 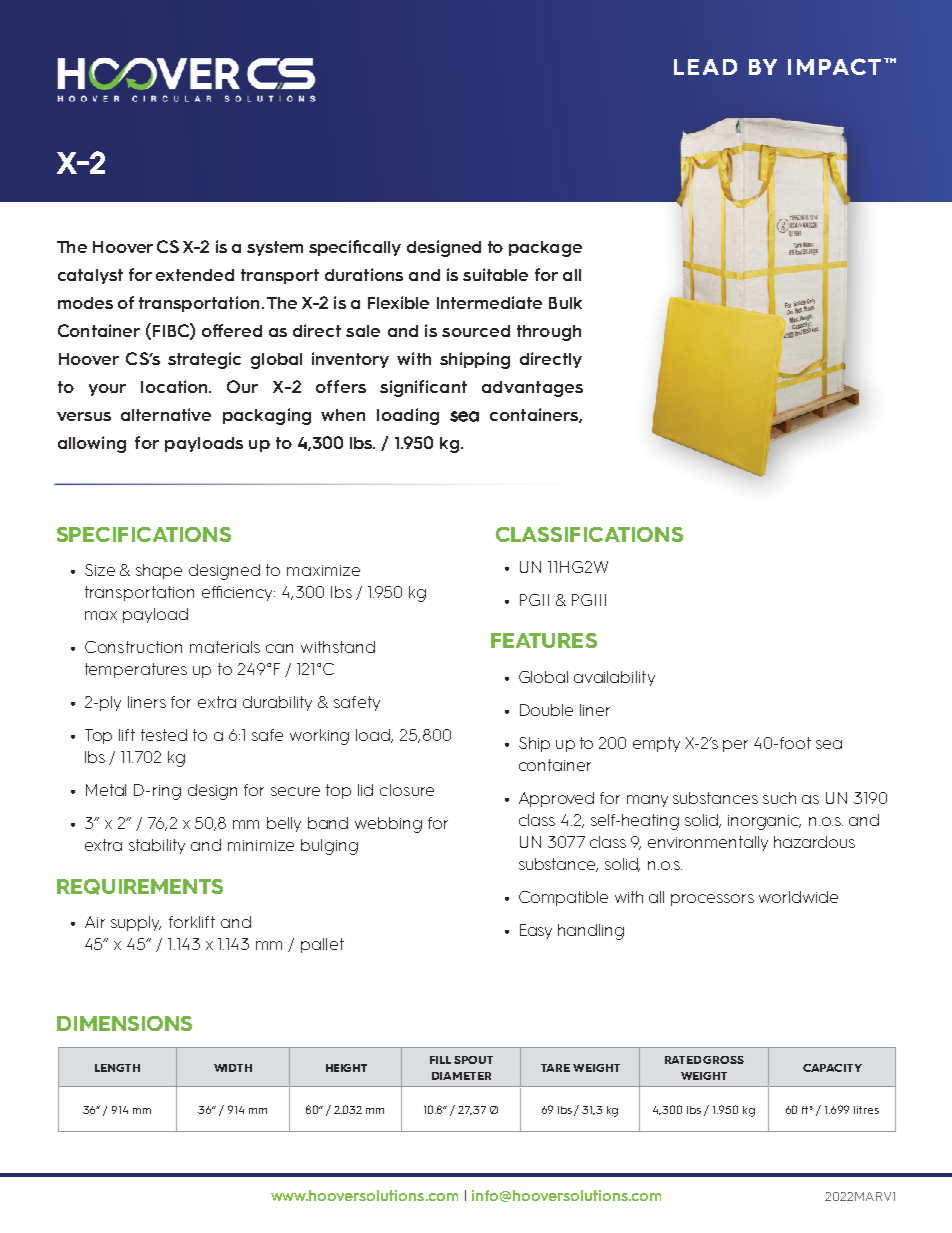 I want to click on DIAMETER, so click(x=461, y=1076).
